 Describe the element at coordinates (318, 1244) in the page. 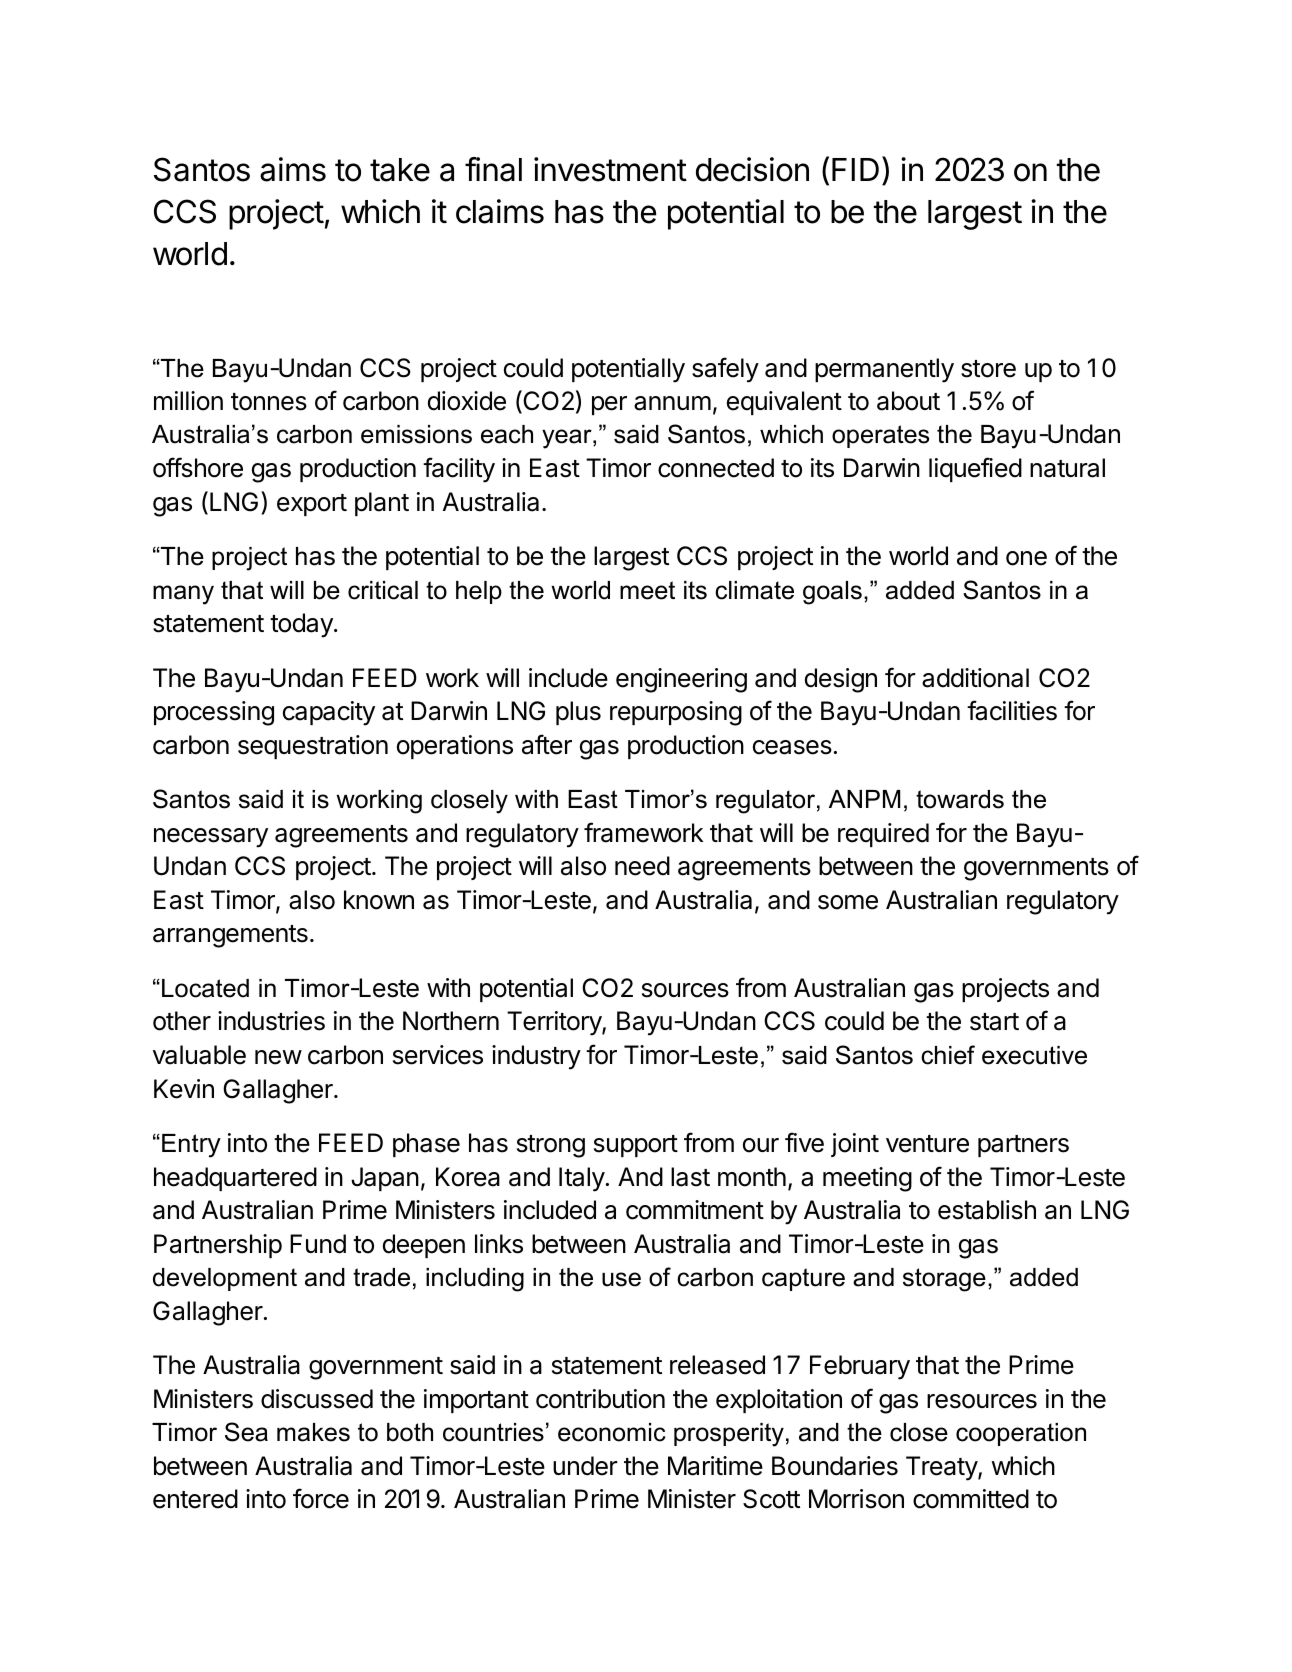

I see `Fund` at that location.
